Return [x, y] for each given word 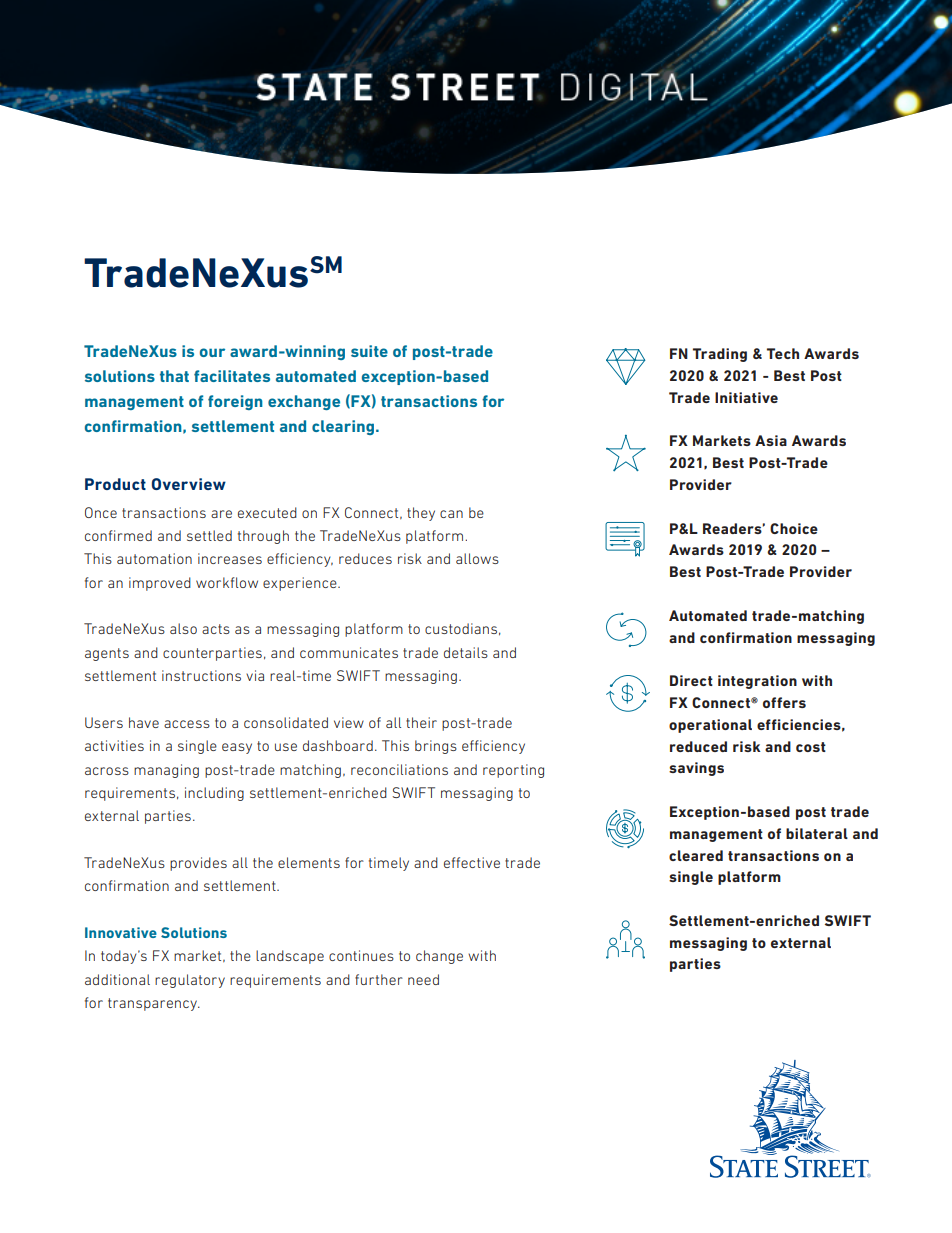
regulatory [190, 981]
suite [369, 351]
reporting [513, 771]
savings [696, 769]
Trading [720, 355]
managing [166, 771]
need [423, 979]
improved [160, 584]
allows [477, 558]
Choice [794, 528]
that [174, 376]
